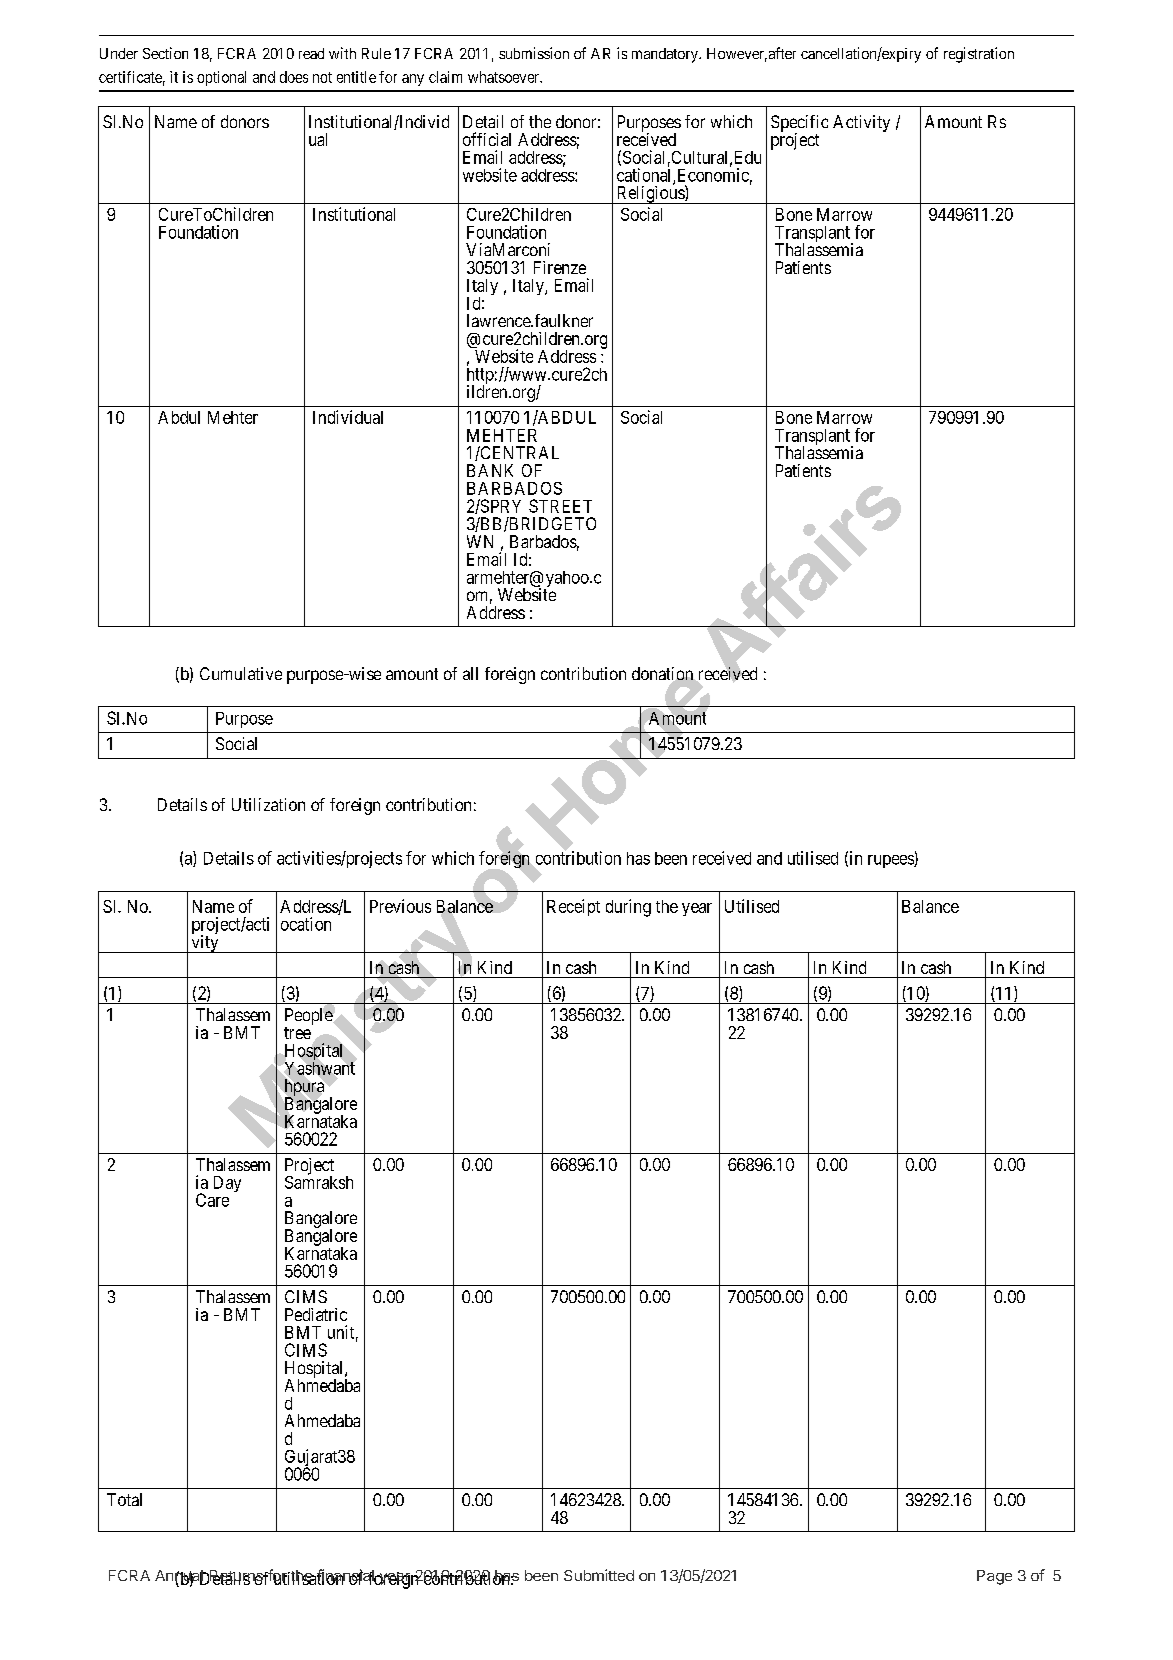 This screenshot has width=1173, height=1660. I want to click on rupees, so click(891, 861).
